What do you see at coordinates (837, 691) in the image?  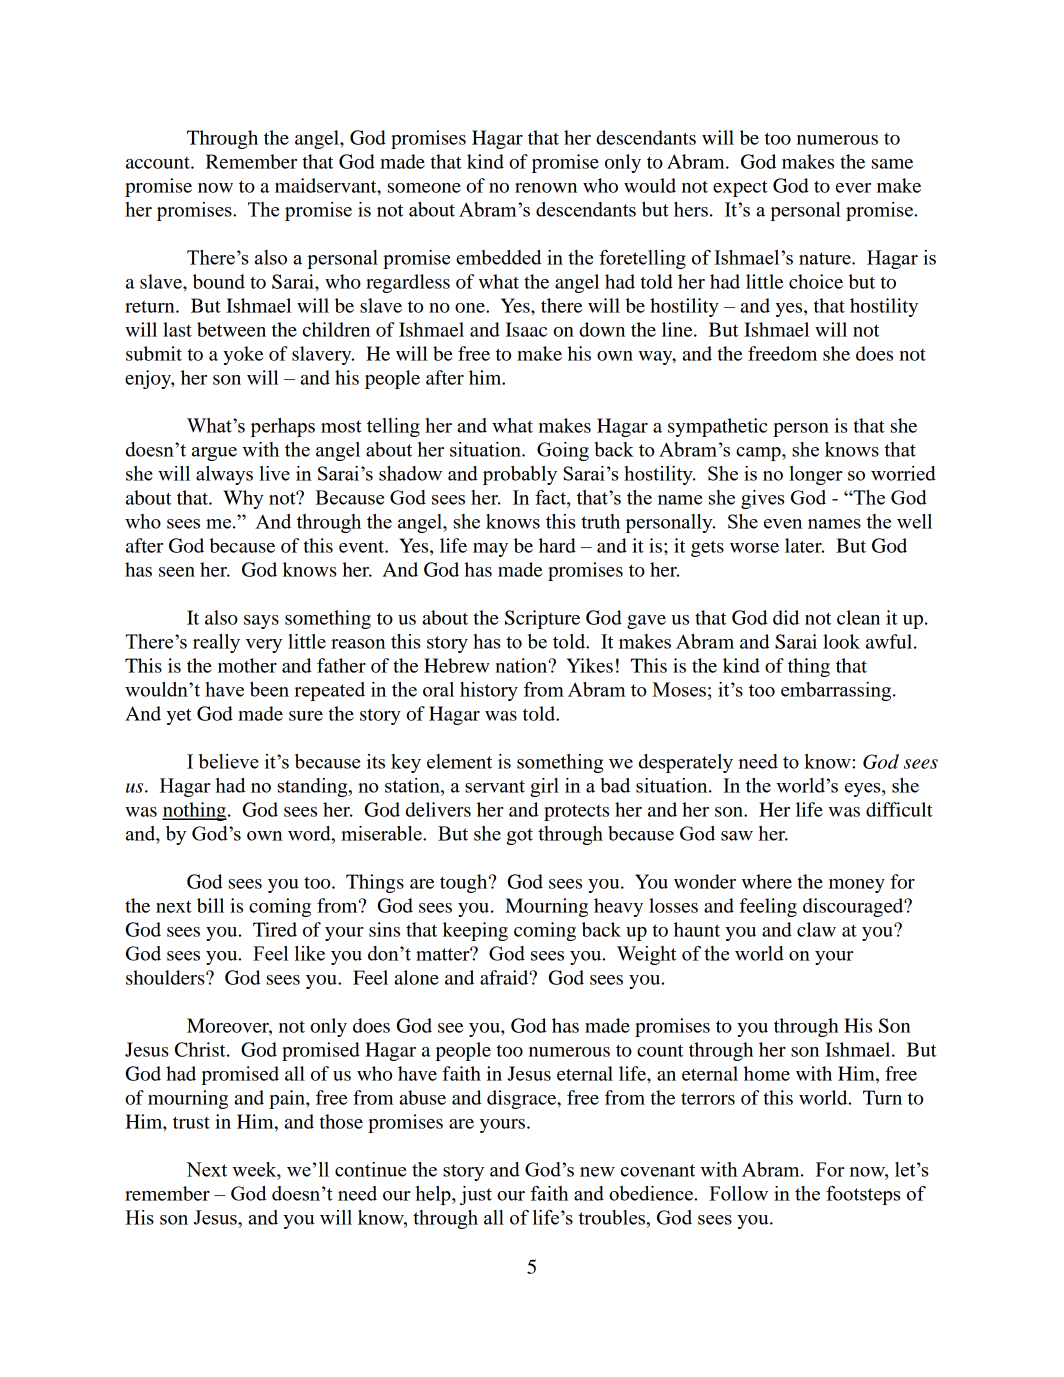 I see `embarrassing` at bounding box center [837, 691].
